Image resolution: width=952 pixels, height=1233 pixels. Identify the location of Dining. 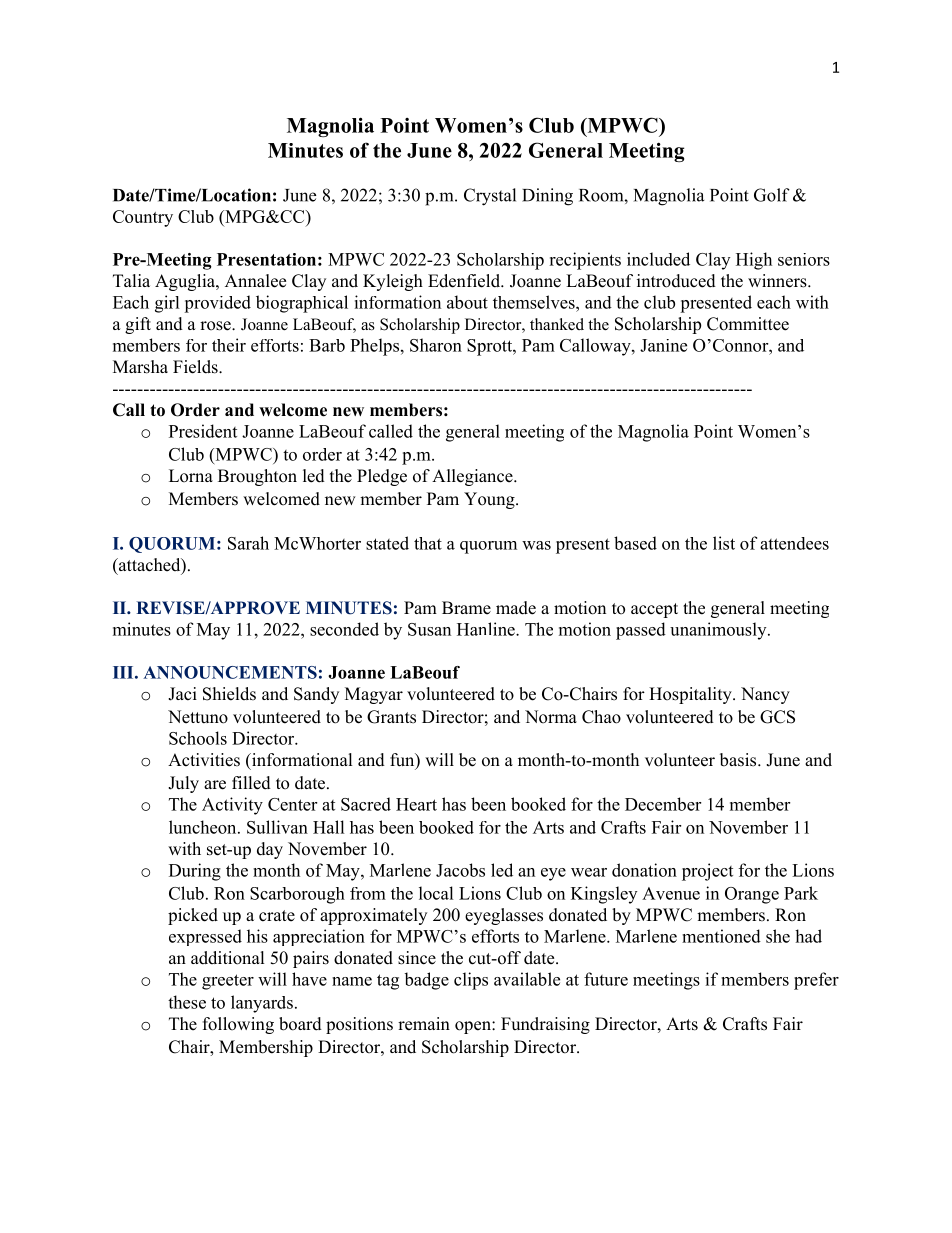
(547, 197).
